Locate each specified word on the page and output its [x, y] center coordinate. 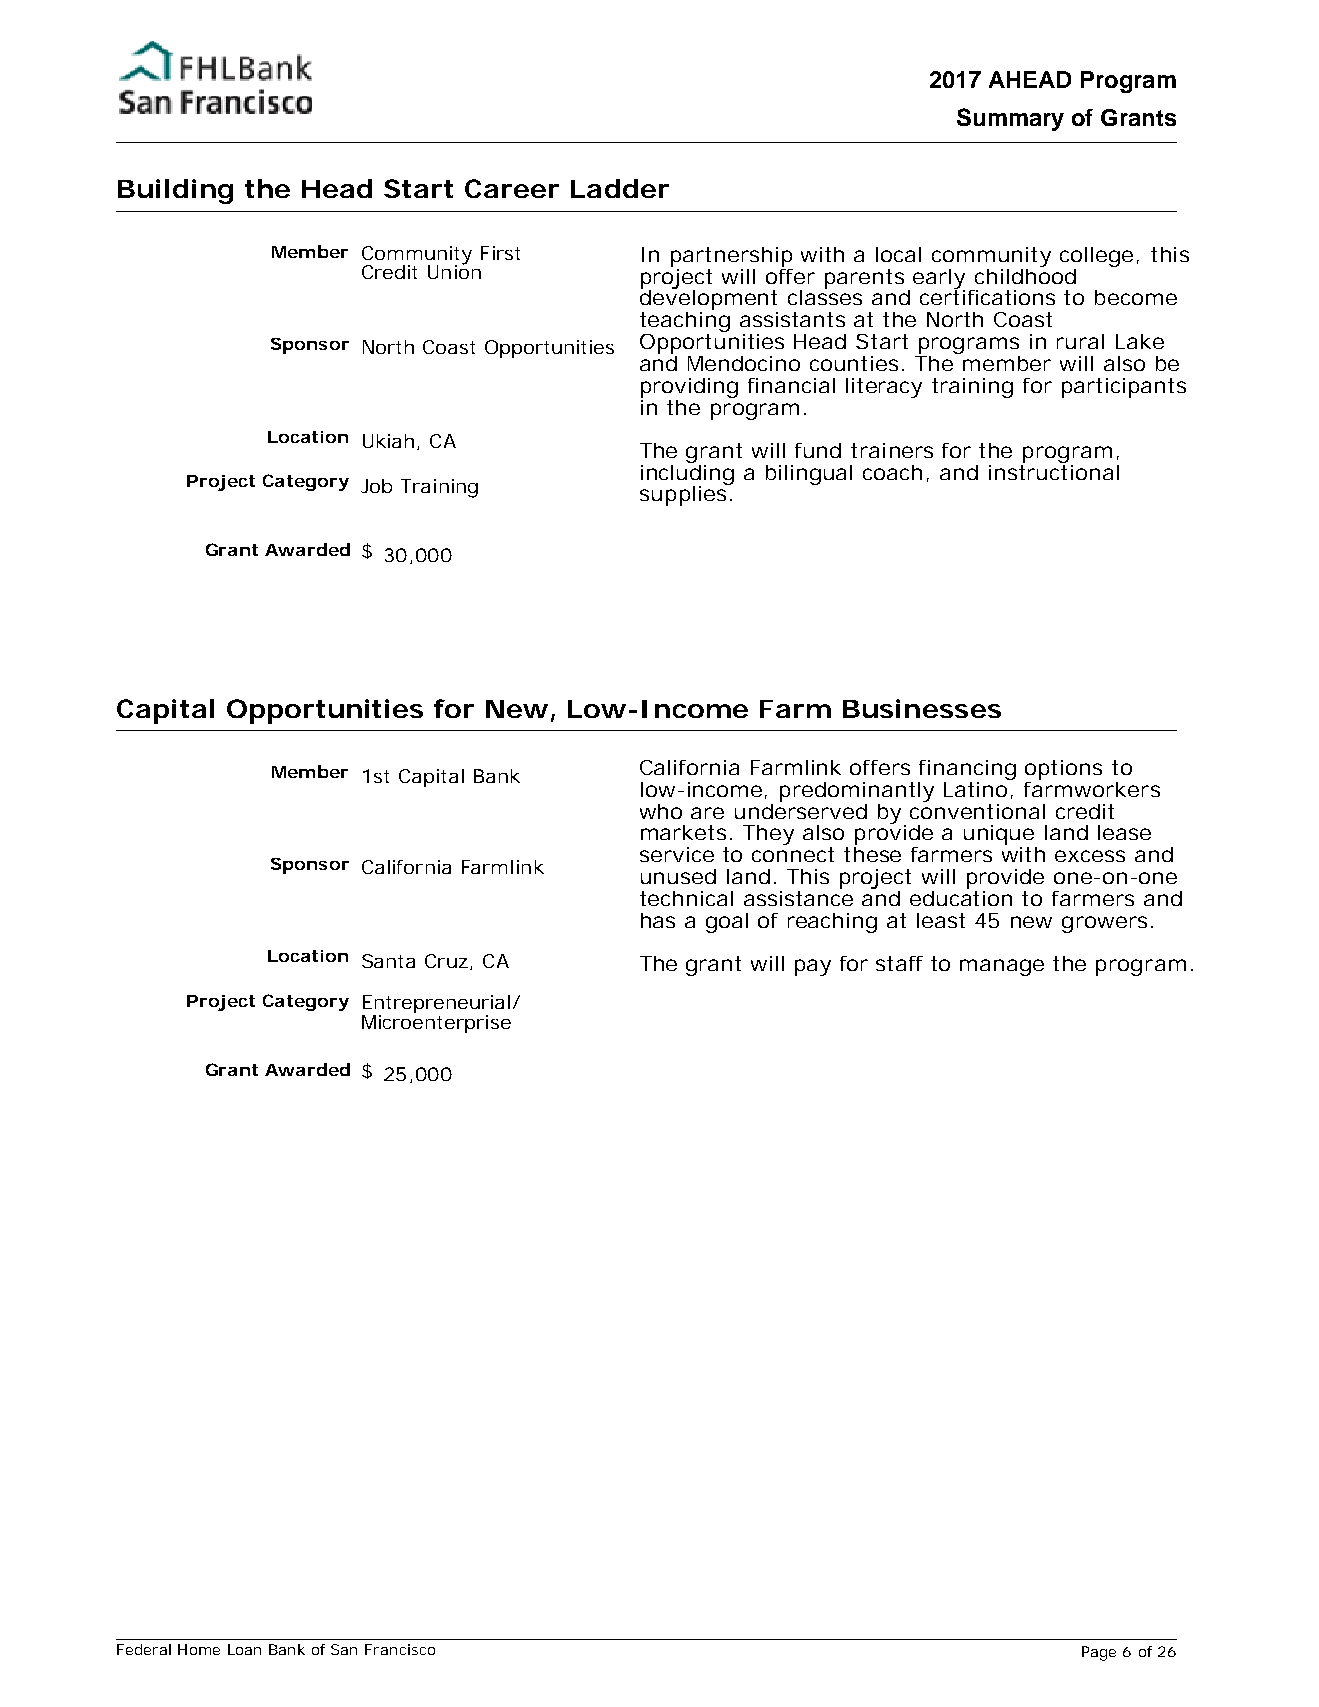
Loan [244, 1649]
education [961, 897]
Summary [1010, 119]
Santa [388, 961]
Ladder [620, 188]
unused [678, 876]
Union [454, 271]
